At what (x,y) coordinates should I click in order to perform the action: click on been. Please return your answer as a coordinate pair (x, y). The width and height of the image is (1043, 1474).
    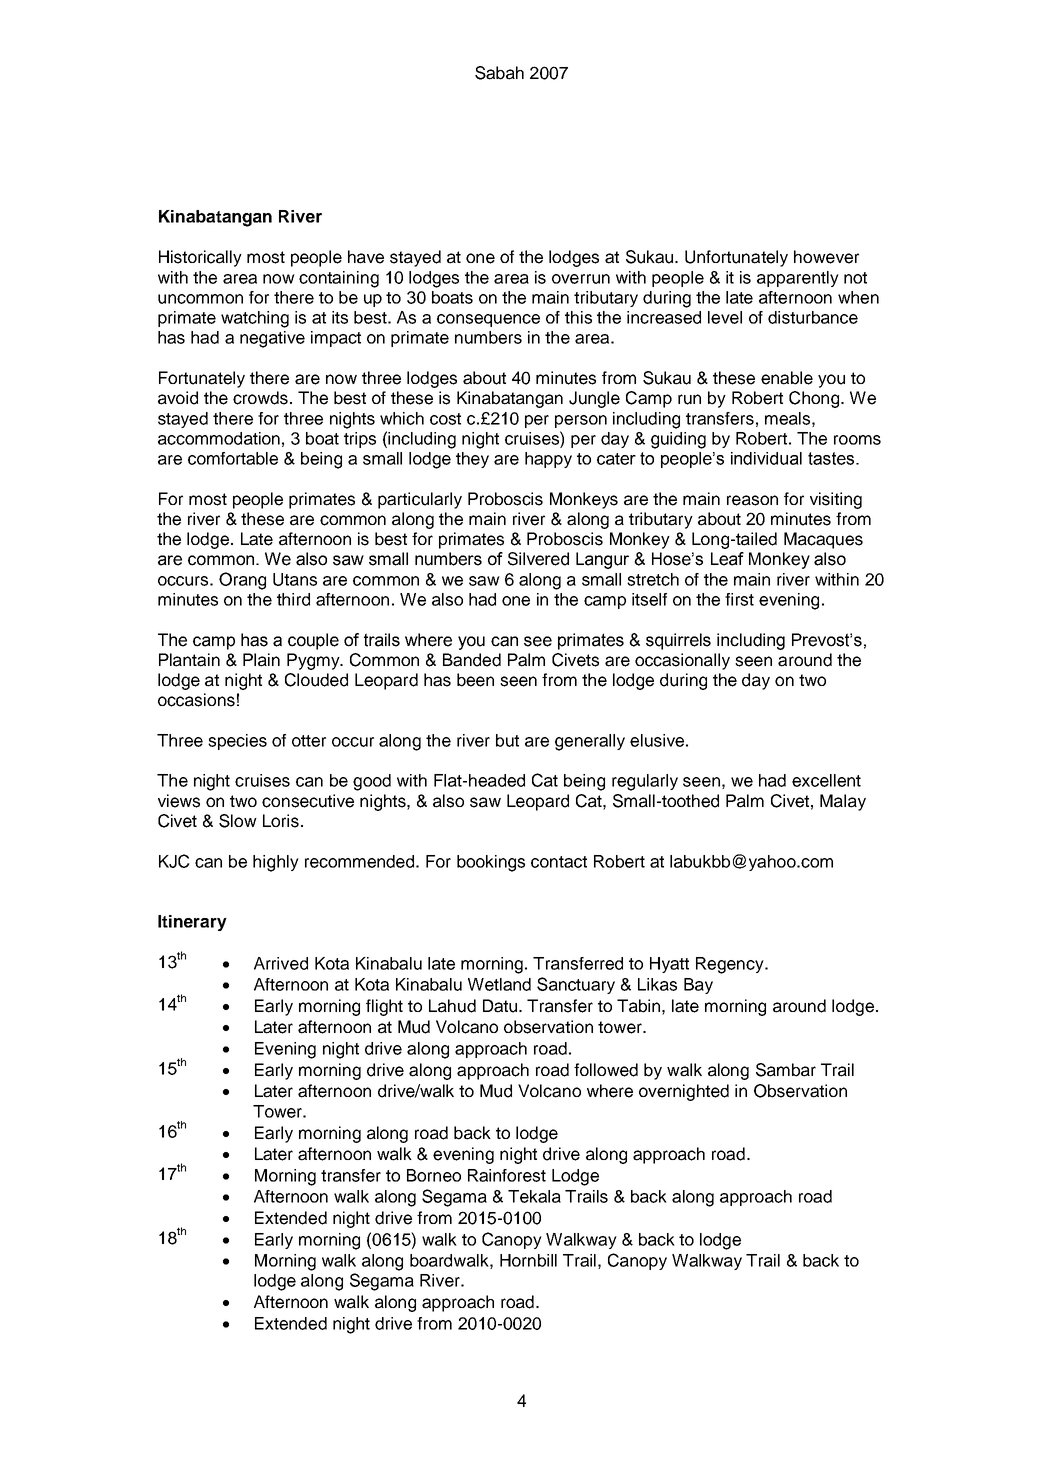
    Looking at the image, I should click on (475, 680).
